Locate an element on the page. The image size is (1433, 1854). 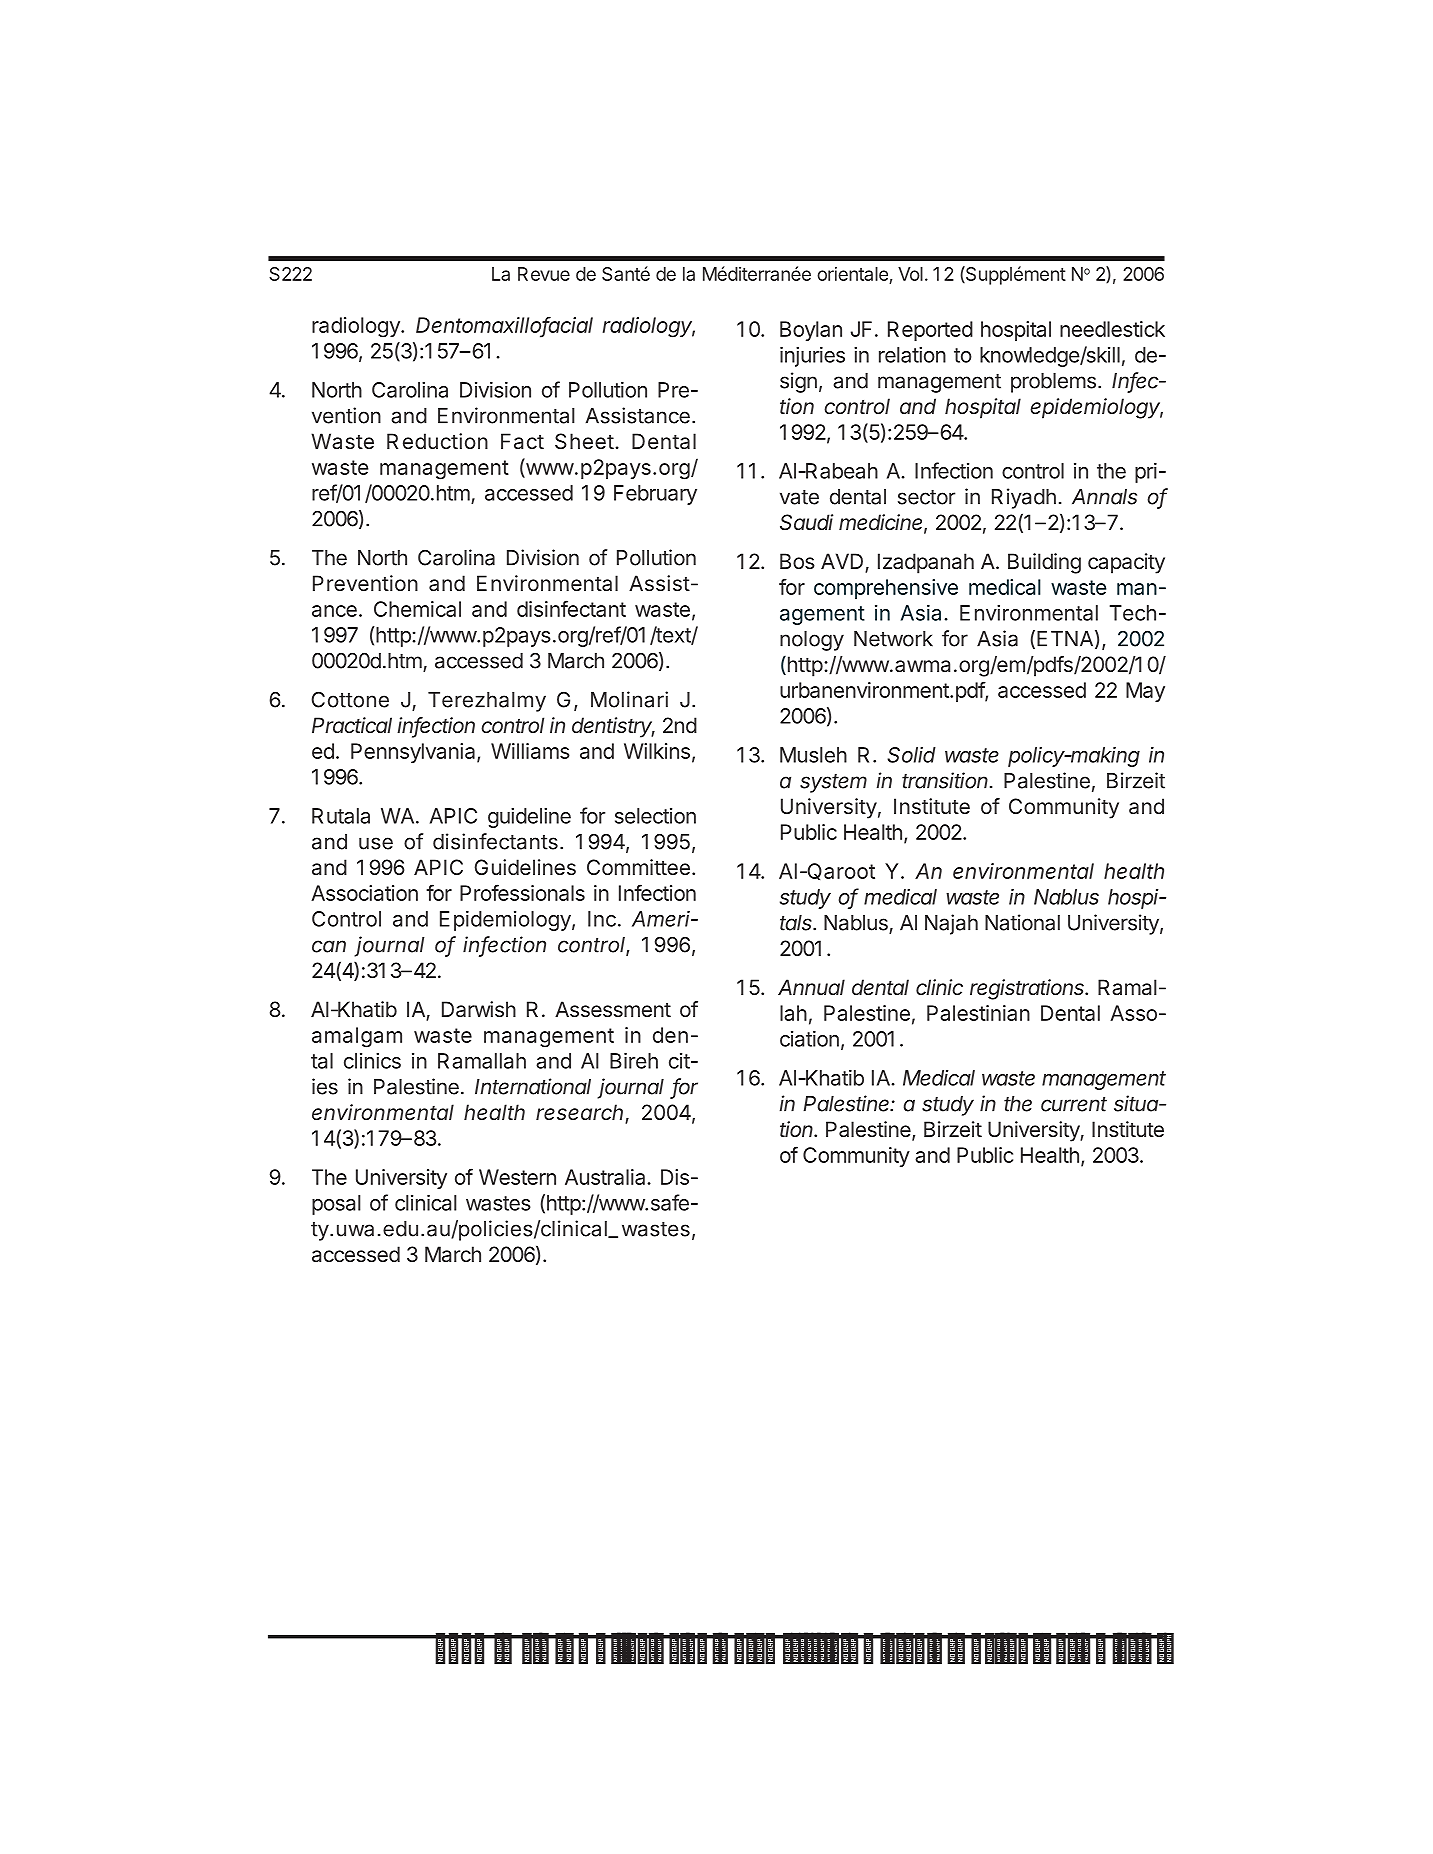
Australia is located at coordinates (606, 1177).
